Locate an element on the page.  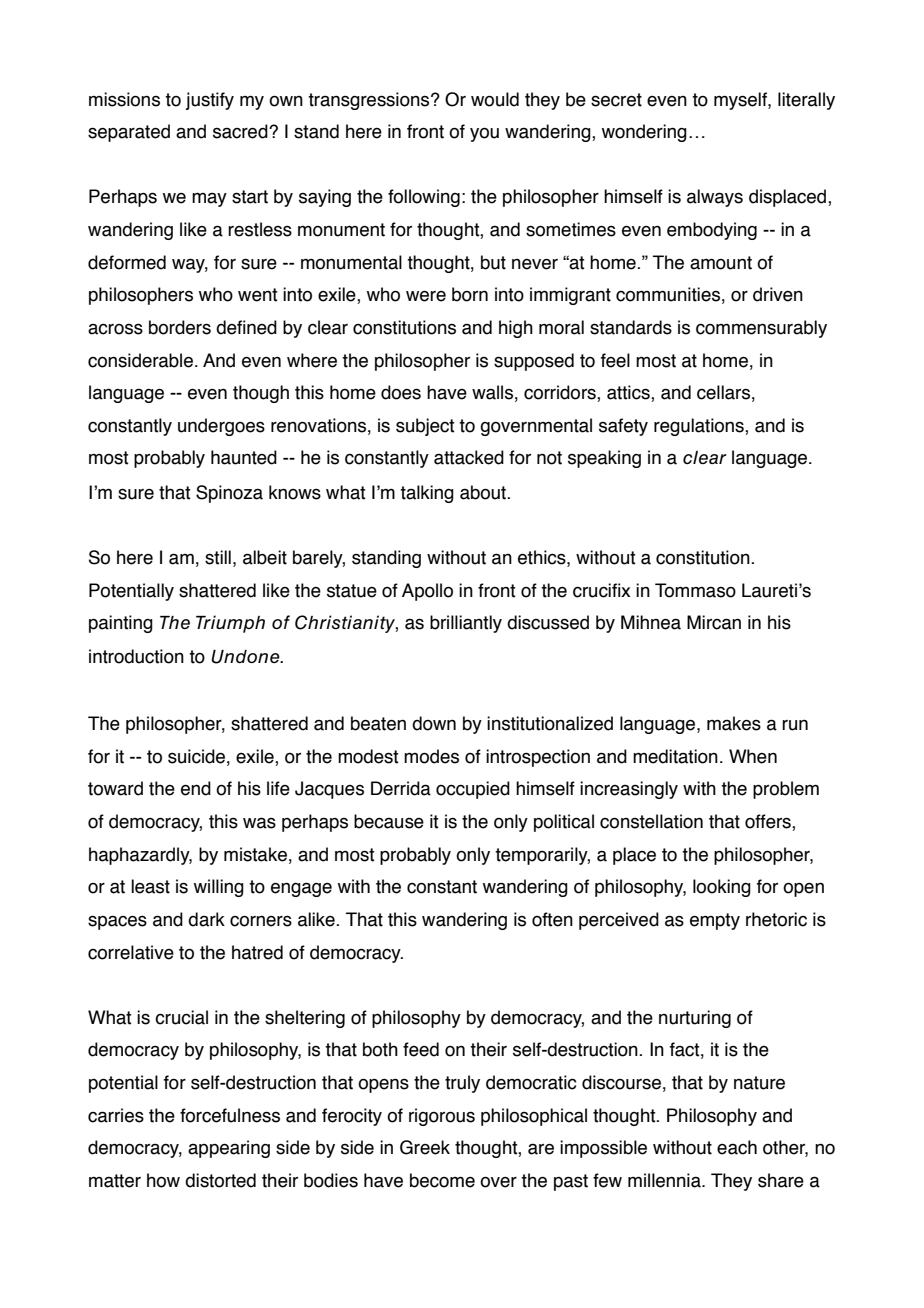
regulations is located at coordinates (700, 427).
